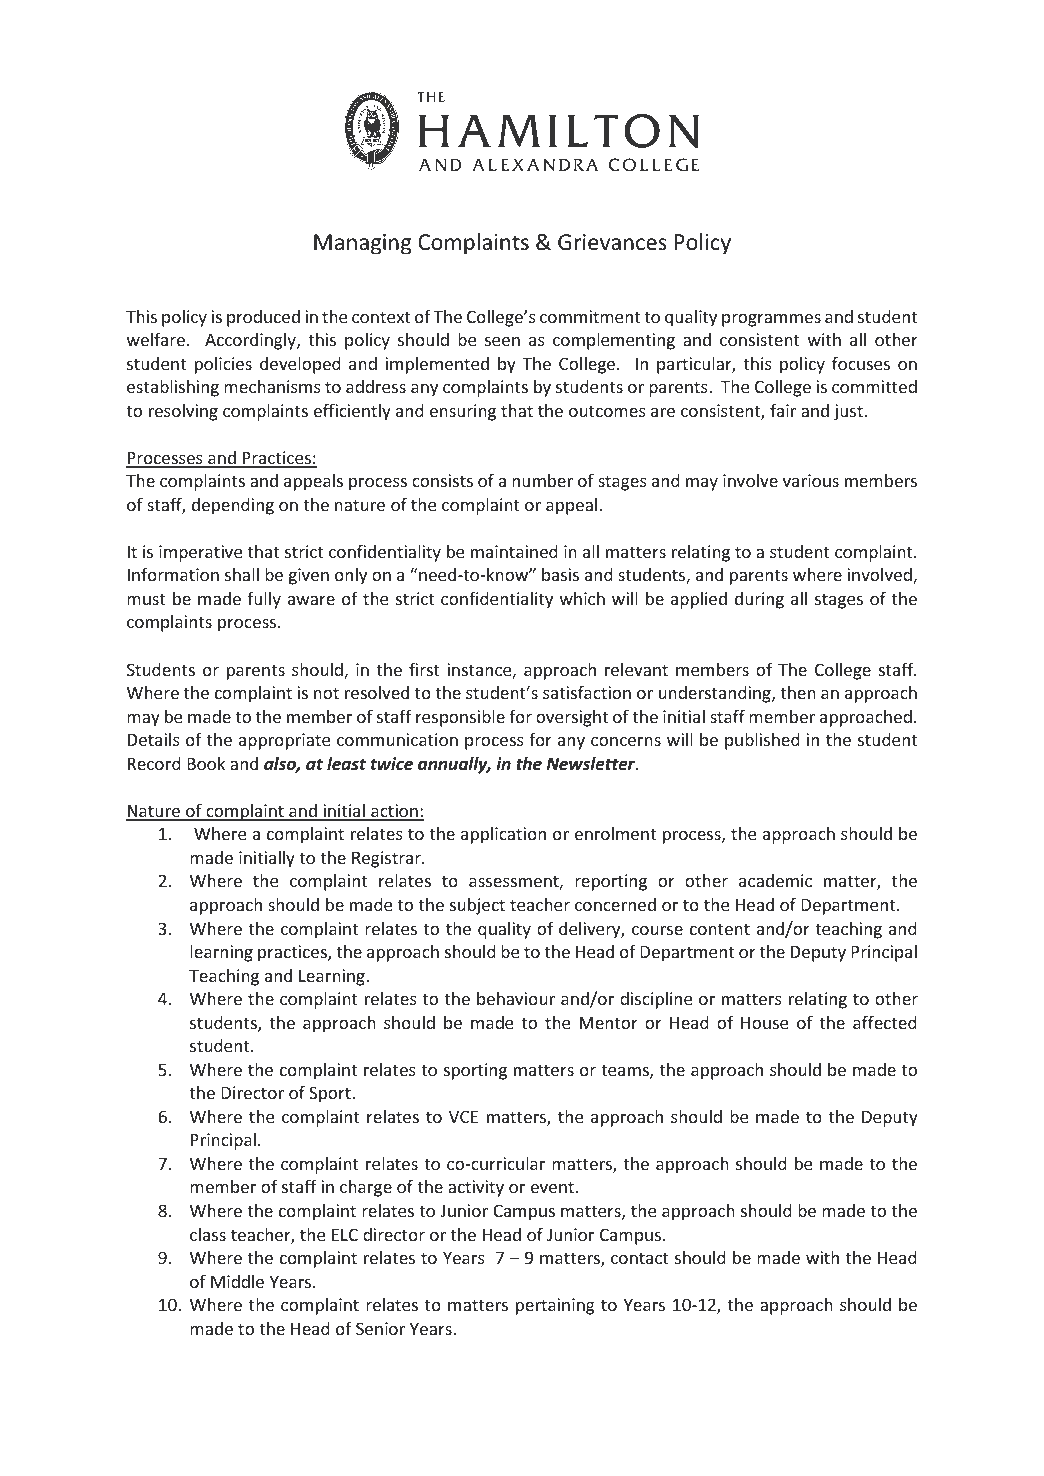 Image resolution: width=1044 pixels, height=1476 pixels. I want to click on pertaining, so click(555, 1306).
